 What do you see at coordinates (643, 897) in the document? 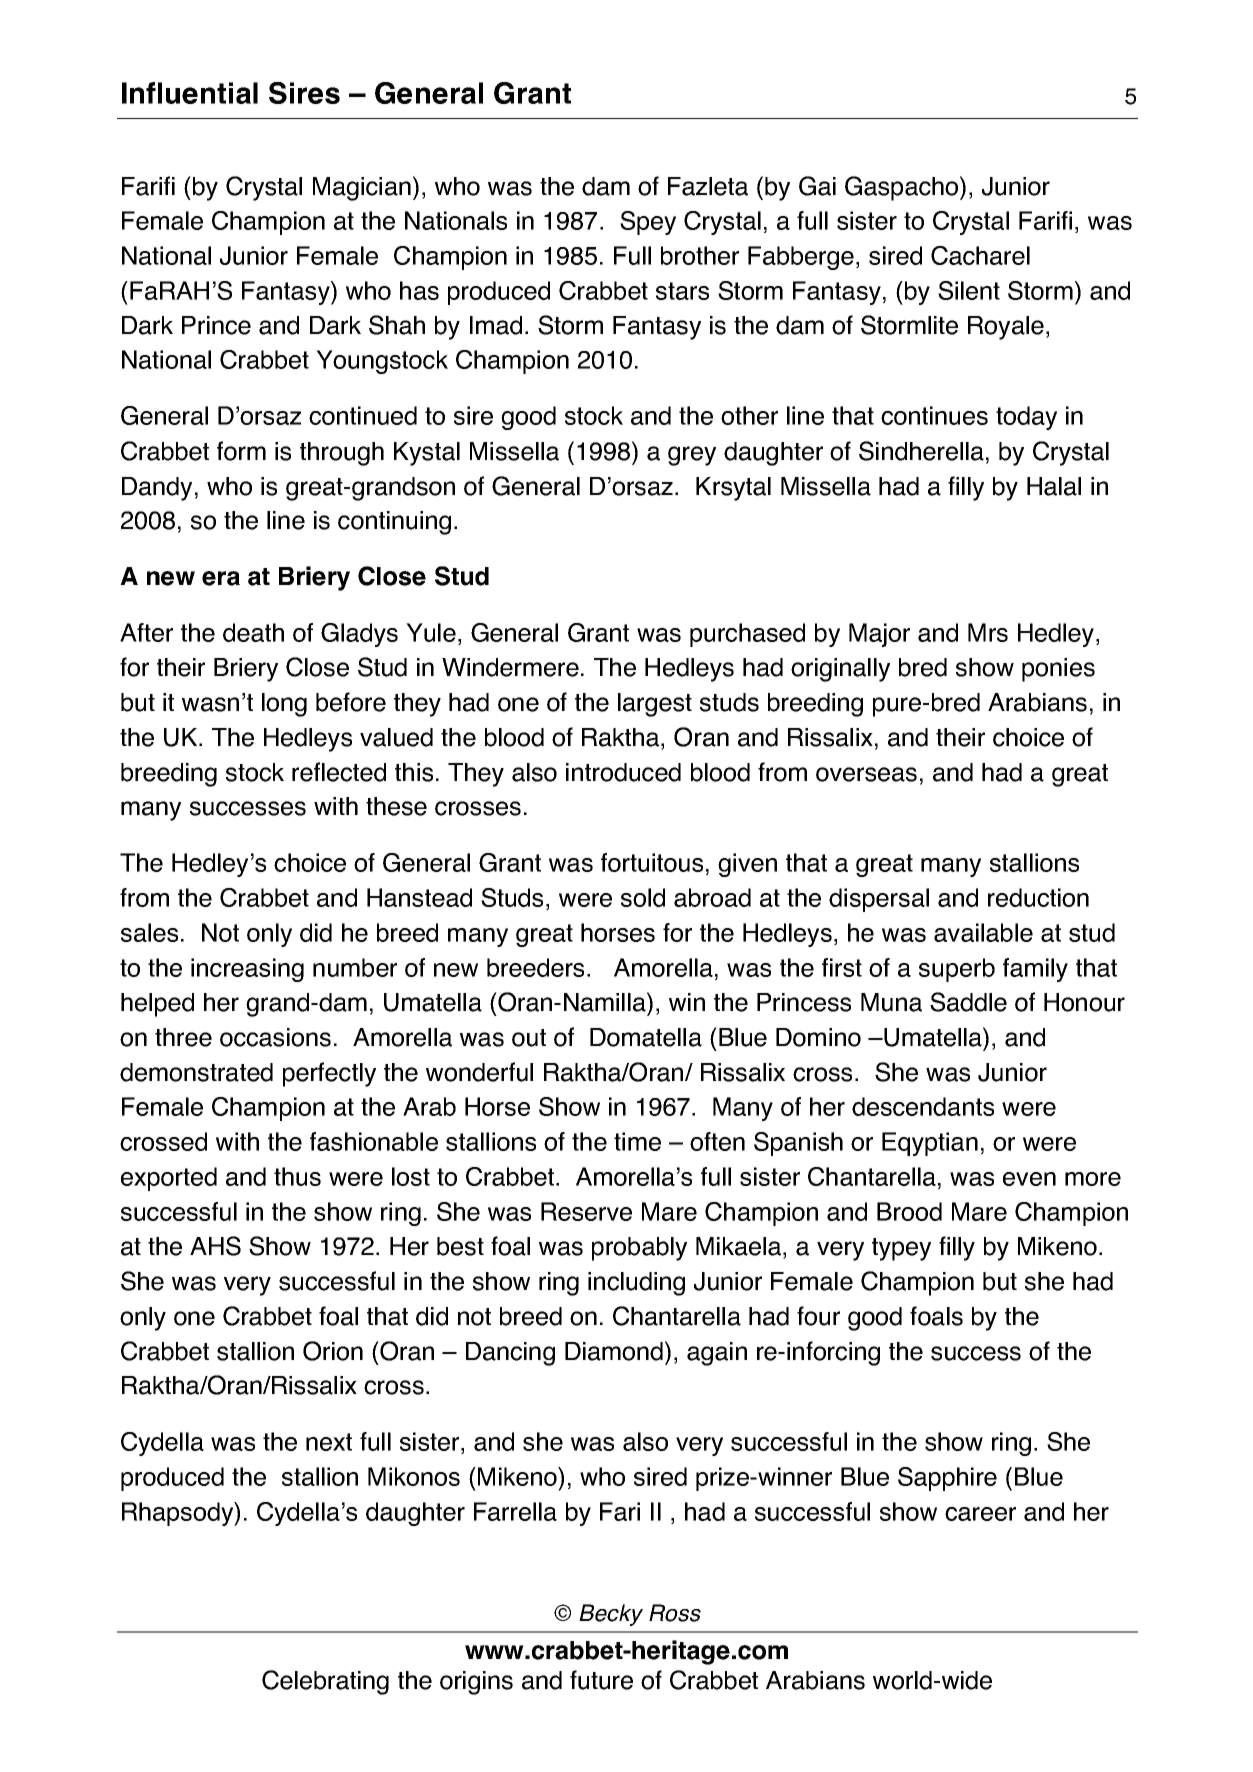
I see `sold` at bounding box center [643, 897].
